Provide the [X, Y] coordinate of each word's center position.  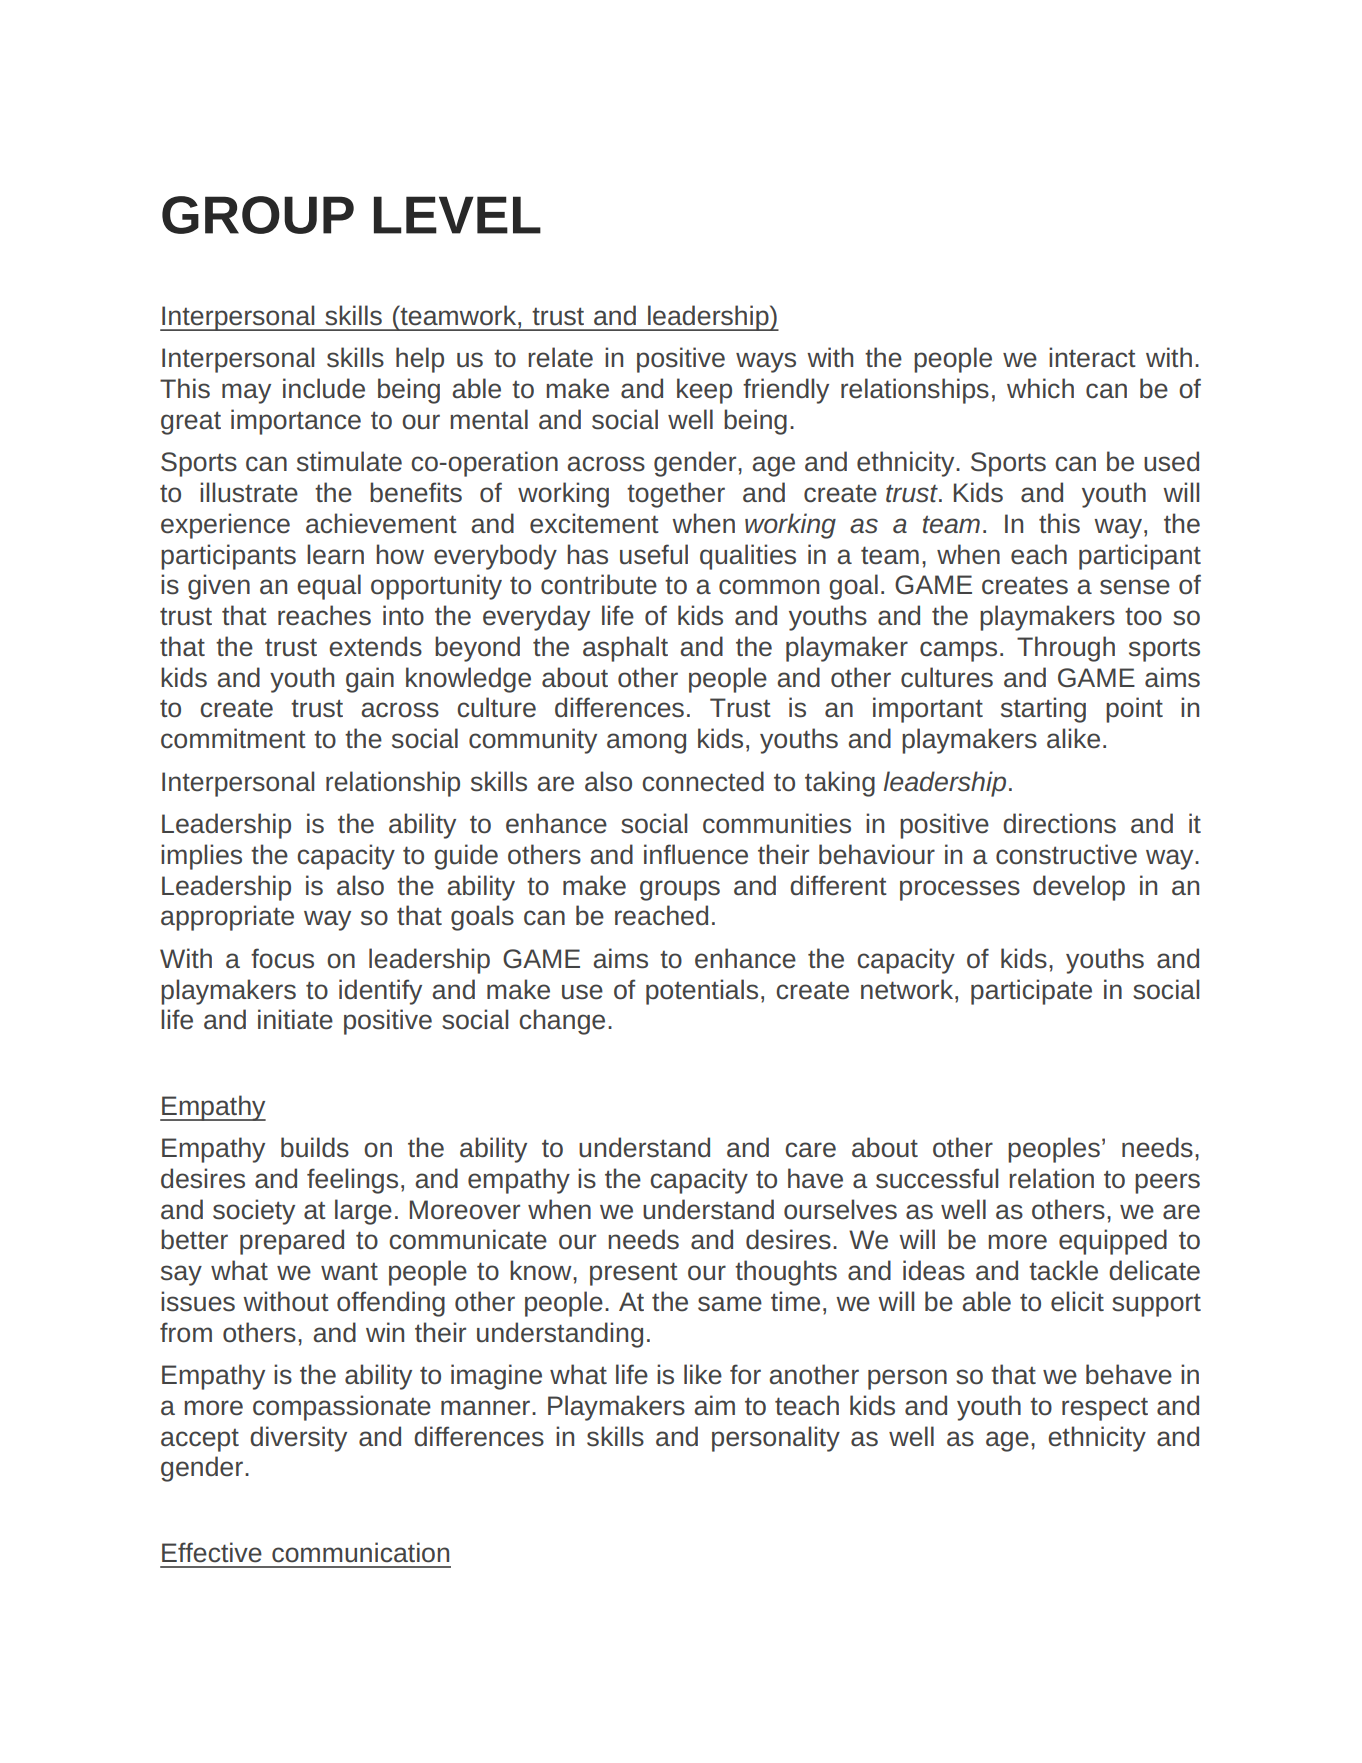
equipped [1113, 1242]
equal [329, 587]
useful [654, 554]
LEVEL [457, 215]
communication [360, 1552]
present [634, 1274]
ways [766, 362]
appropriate [227, 918]
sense [1135, 587]
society [254, 1212]
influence [696, 854]
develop [1079, 888]
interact [1092, 357]
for [745, 1374]
